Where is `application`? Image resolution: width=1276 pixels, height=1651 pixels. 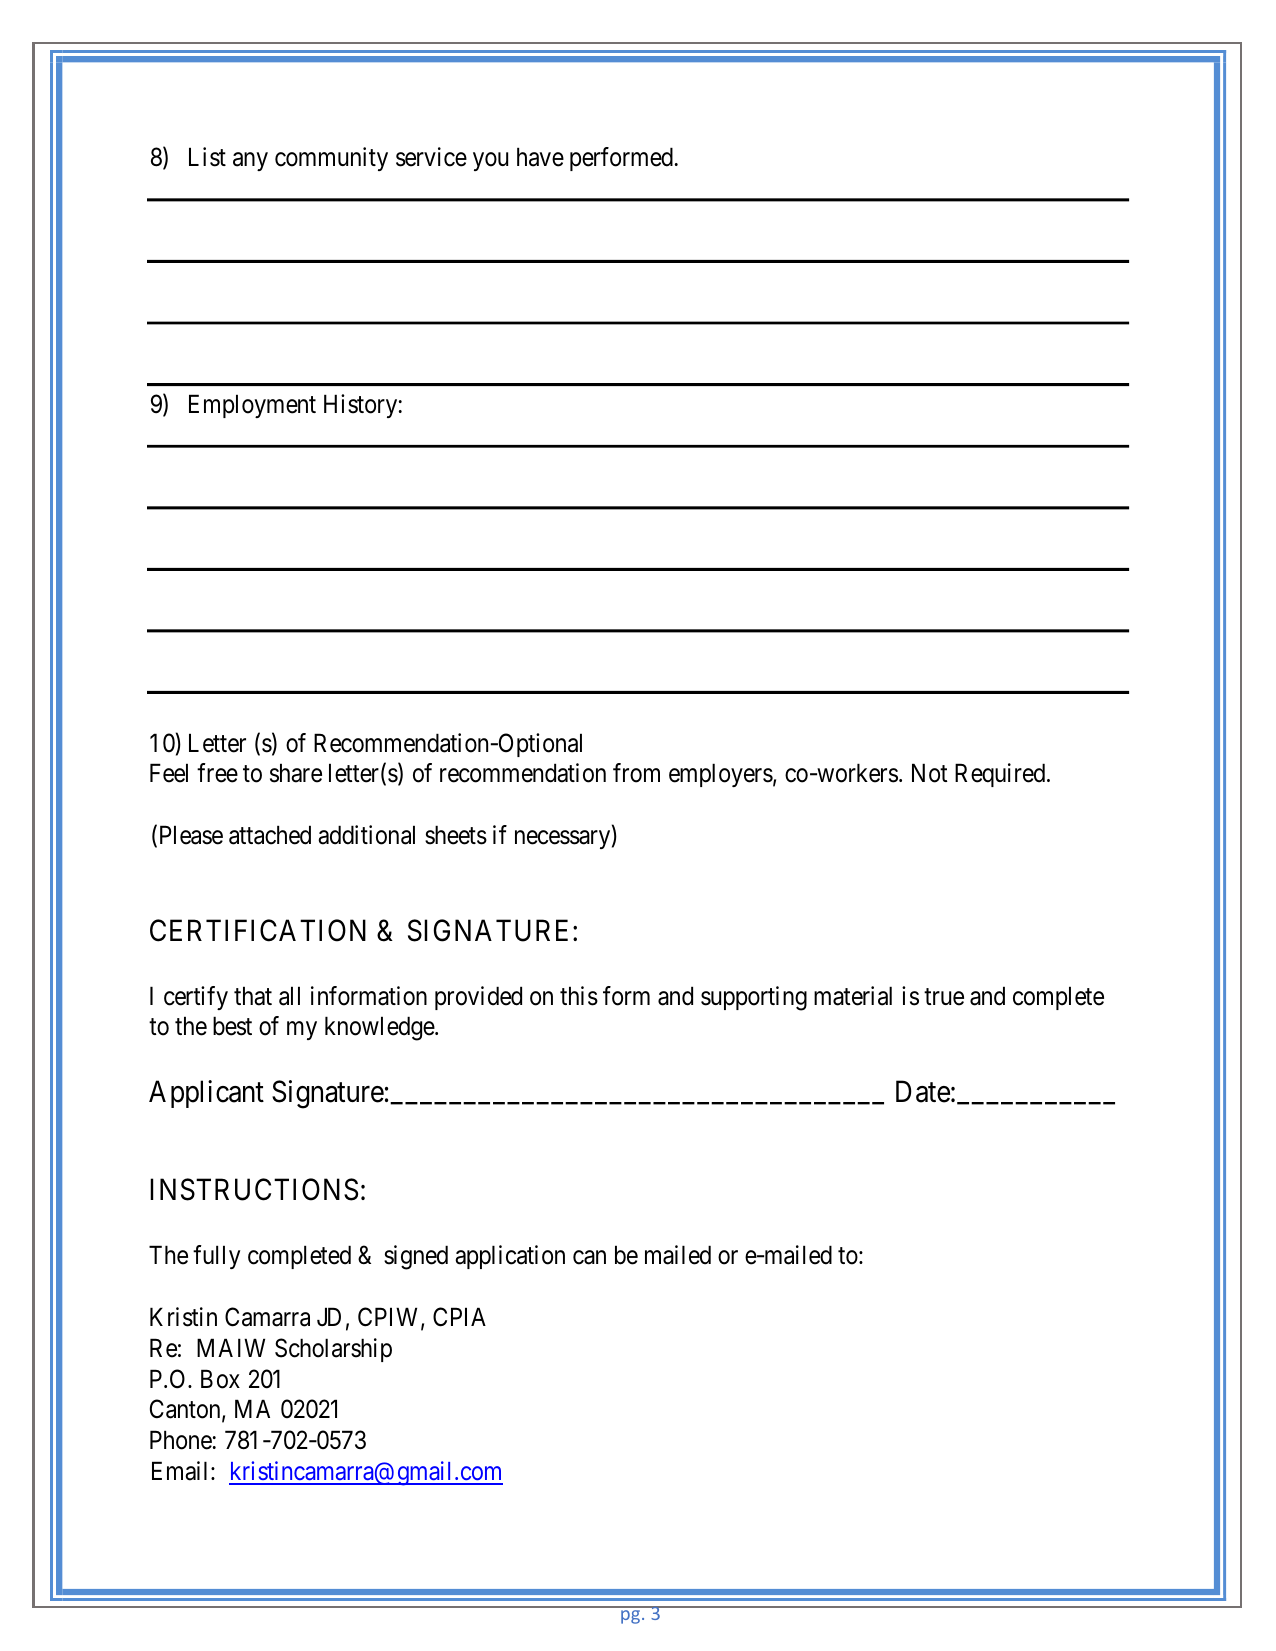
application is located at coordinates (510, 1257).
